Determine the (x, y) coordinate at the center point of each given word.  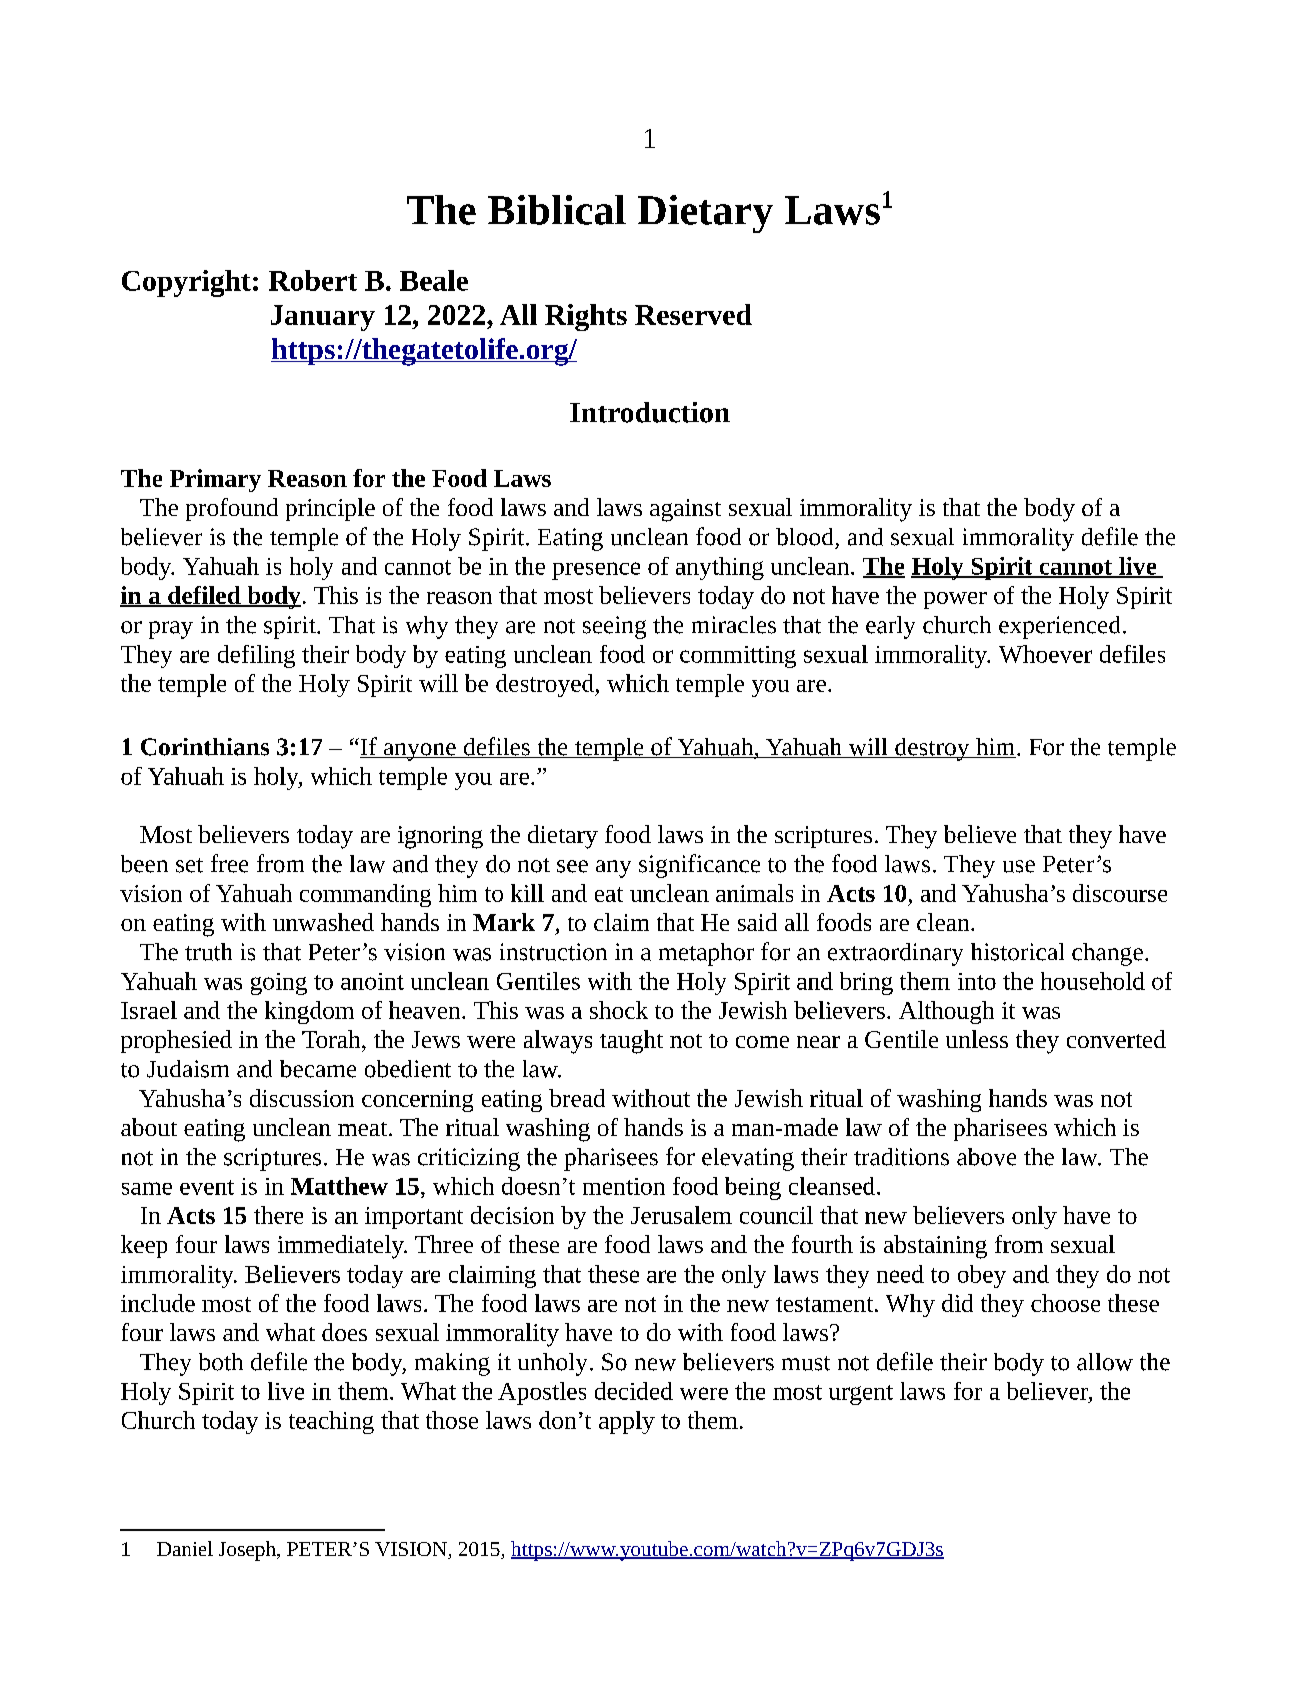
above (986, 1157)
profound (232, 509)
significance (699, 866)
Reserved (693, 314)
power (955, 600)
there (278, 1215)
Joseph (248, 1551)
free (229, 863)
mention (624, 1186)
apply (627, 1422)
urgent (861, 1395)
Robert (313, 280)
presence (596, 571)
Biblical (557, 210)
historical (1017, 952)
